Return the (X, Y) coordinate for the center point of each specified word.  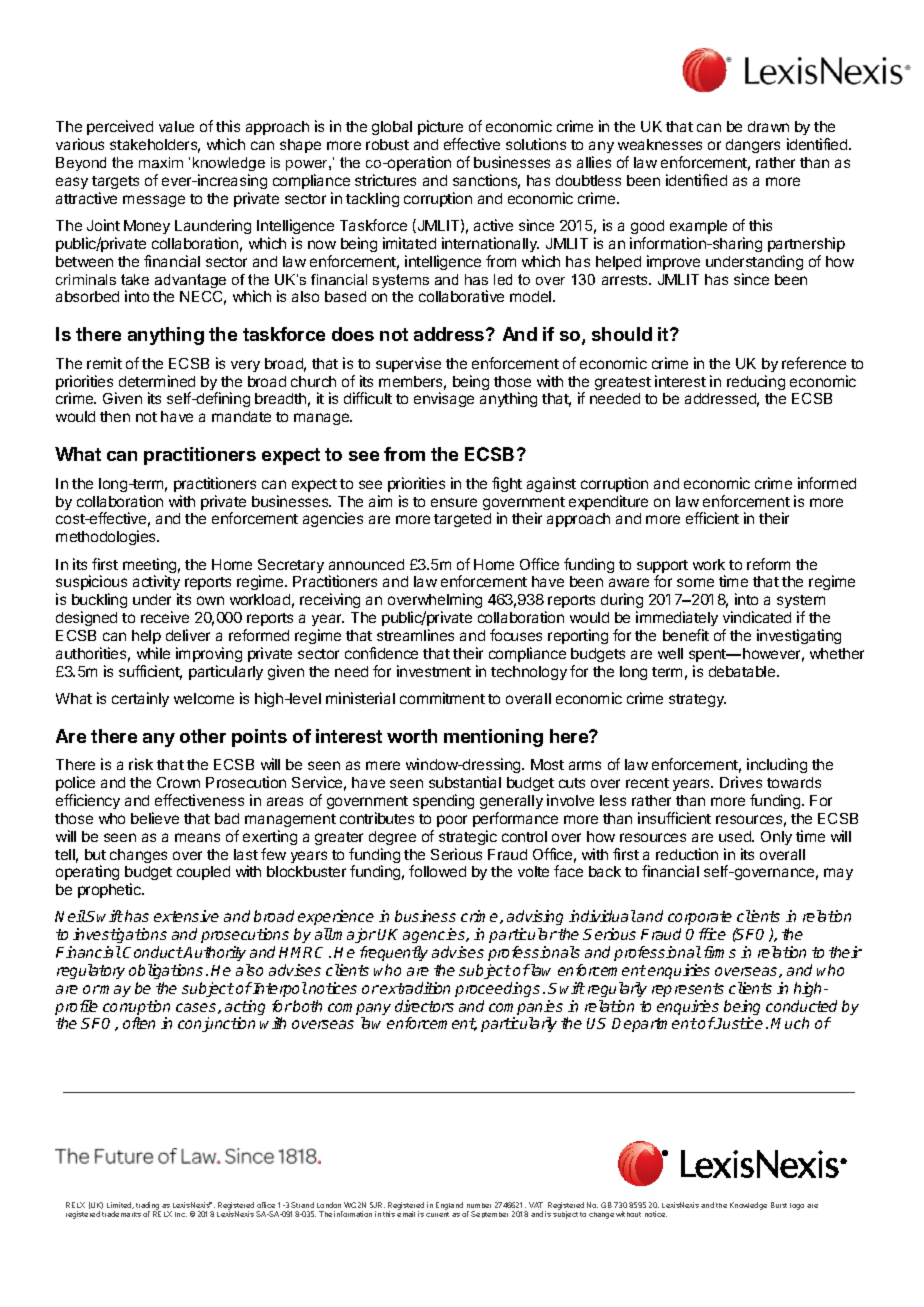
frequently (394, 953)
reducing (756, 382)
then (115, 416)
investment (434, 671)
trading (148, 1207)
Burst (779, 1205)
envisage (444, 399)
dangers (753, 146)
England (449, 1206)
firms (720, 952)
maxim (161, 162)
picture (440, 129)
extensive (186, 916)
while (153, 653)
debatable (743, 671)
